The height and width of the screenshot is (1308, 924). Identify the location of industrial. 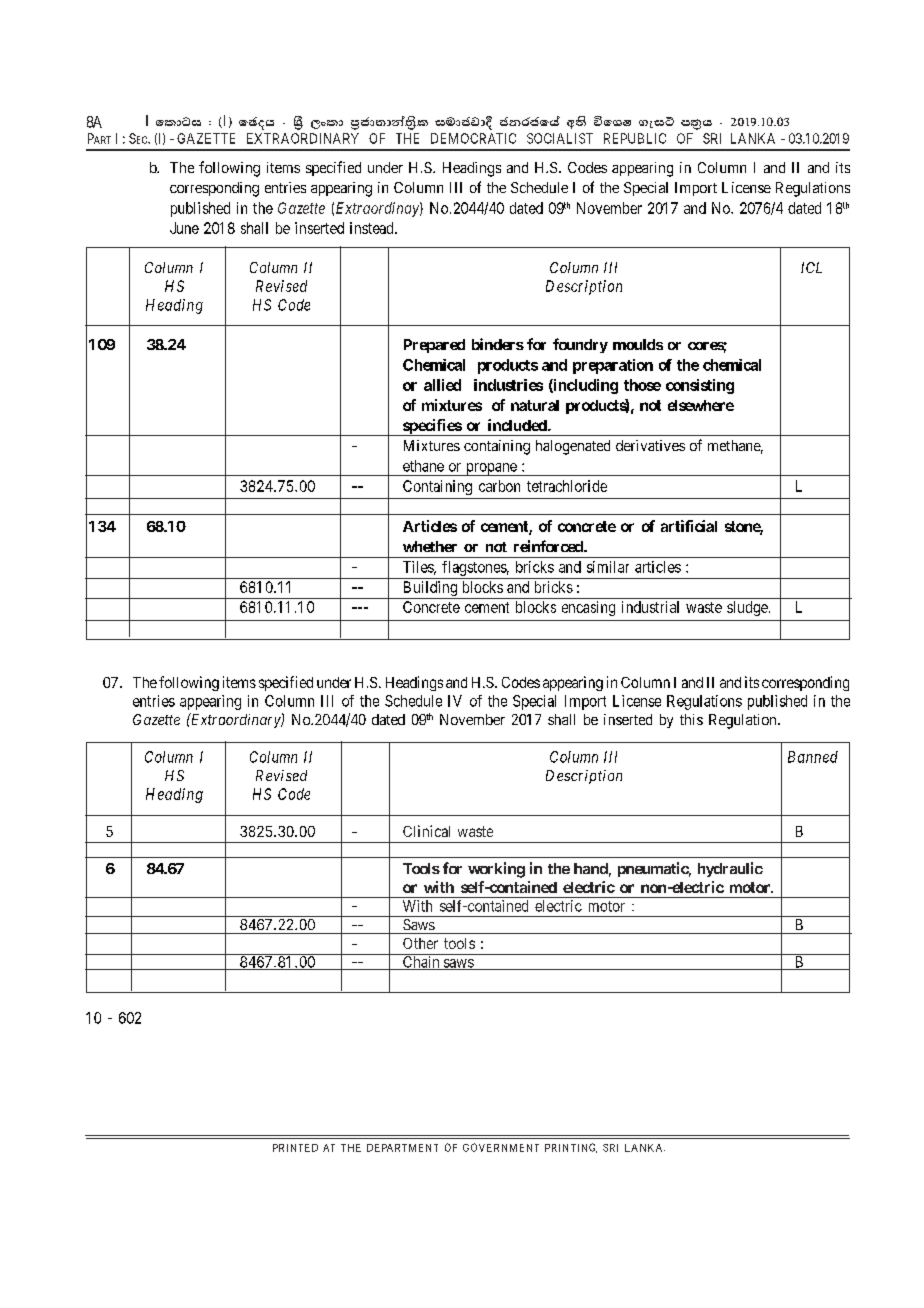
(650, 607).
